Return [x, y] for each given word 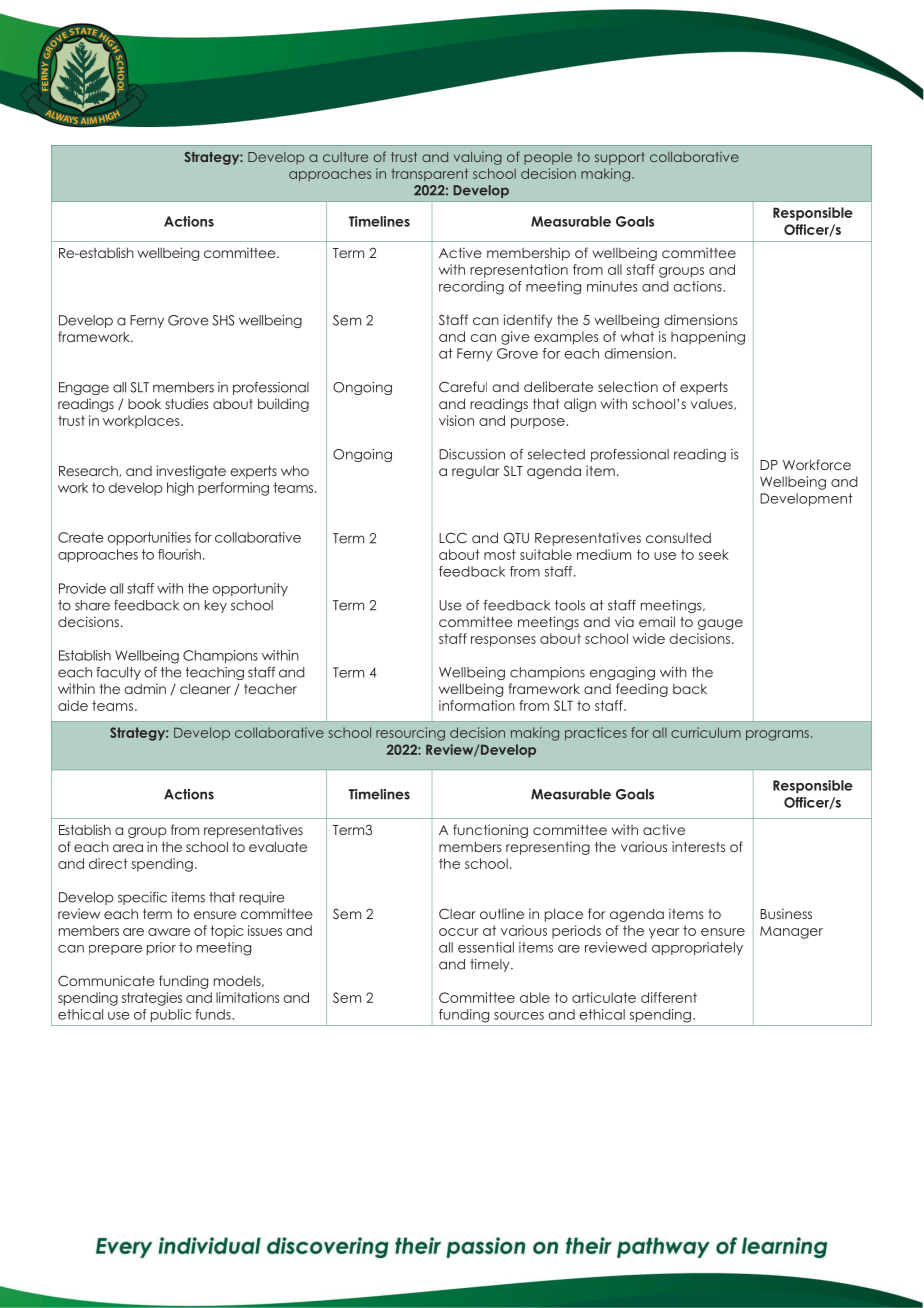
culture [345, 157]
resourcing [410, 734]
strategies [152, 999]
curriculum [706, 732]
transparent [429, 174]
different [669, 997]
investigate [191, 472]
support [620, 158]
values [713, 404]
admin [145, 688]
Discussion [472, 454]
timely [491, 965]
